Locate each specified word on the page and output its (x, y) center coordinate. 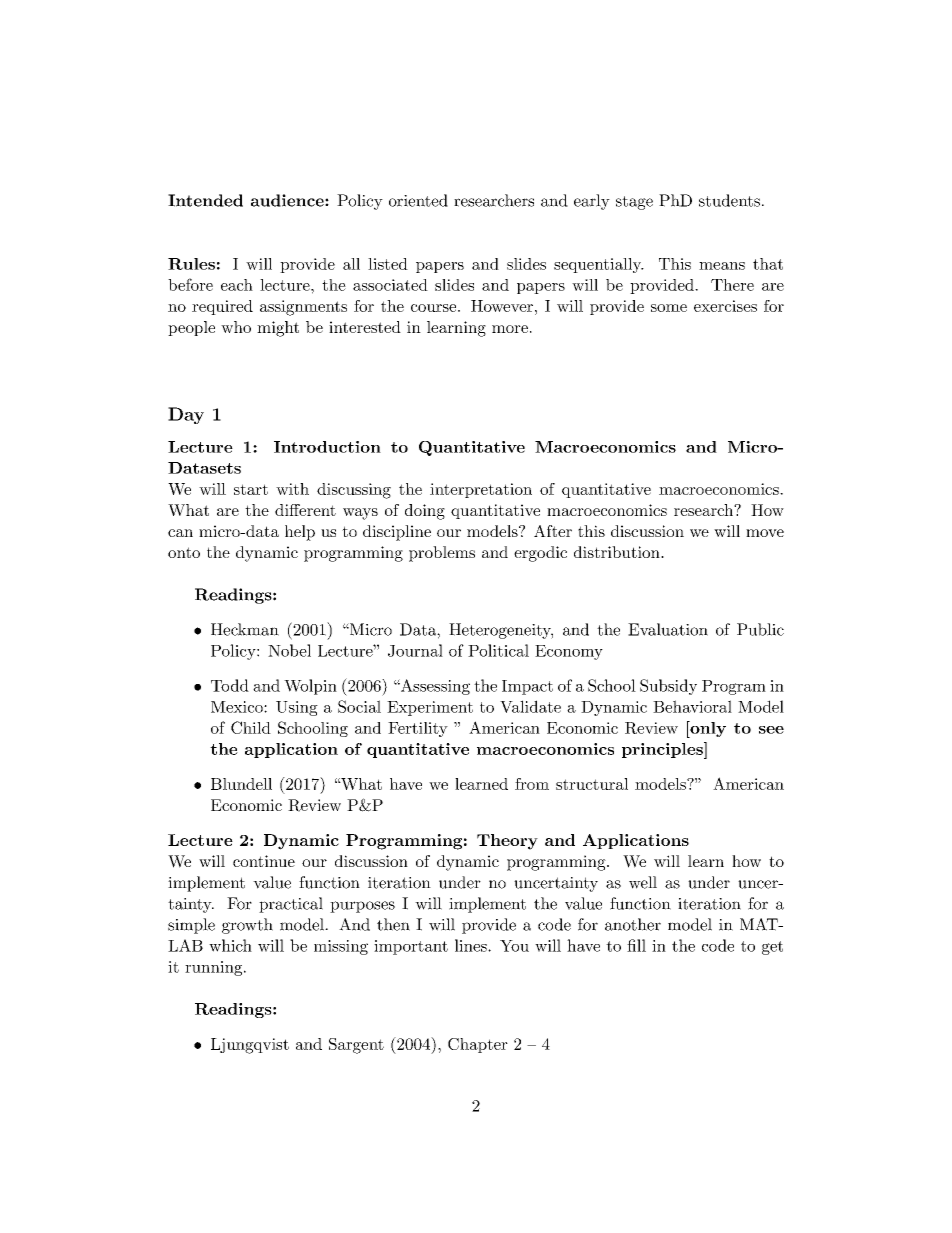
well (643, 882)
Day (186, 415)
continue (264, 861)
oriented (418, 200)
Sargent (356, 1046)
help (300, 533)
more (510, 329)
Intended (205, 200)
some (669, 308)
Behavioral (692, 706)
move (765, 533)
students (729, 200)
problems (442, 554)
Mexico (238, 707)
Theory (507, 842)
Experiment (430, 708)
